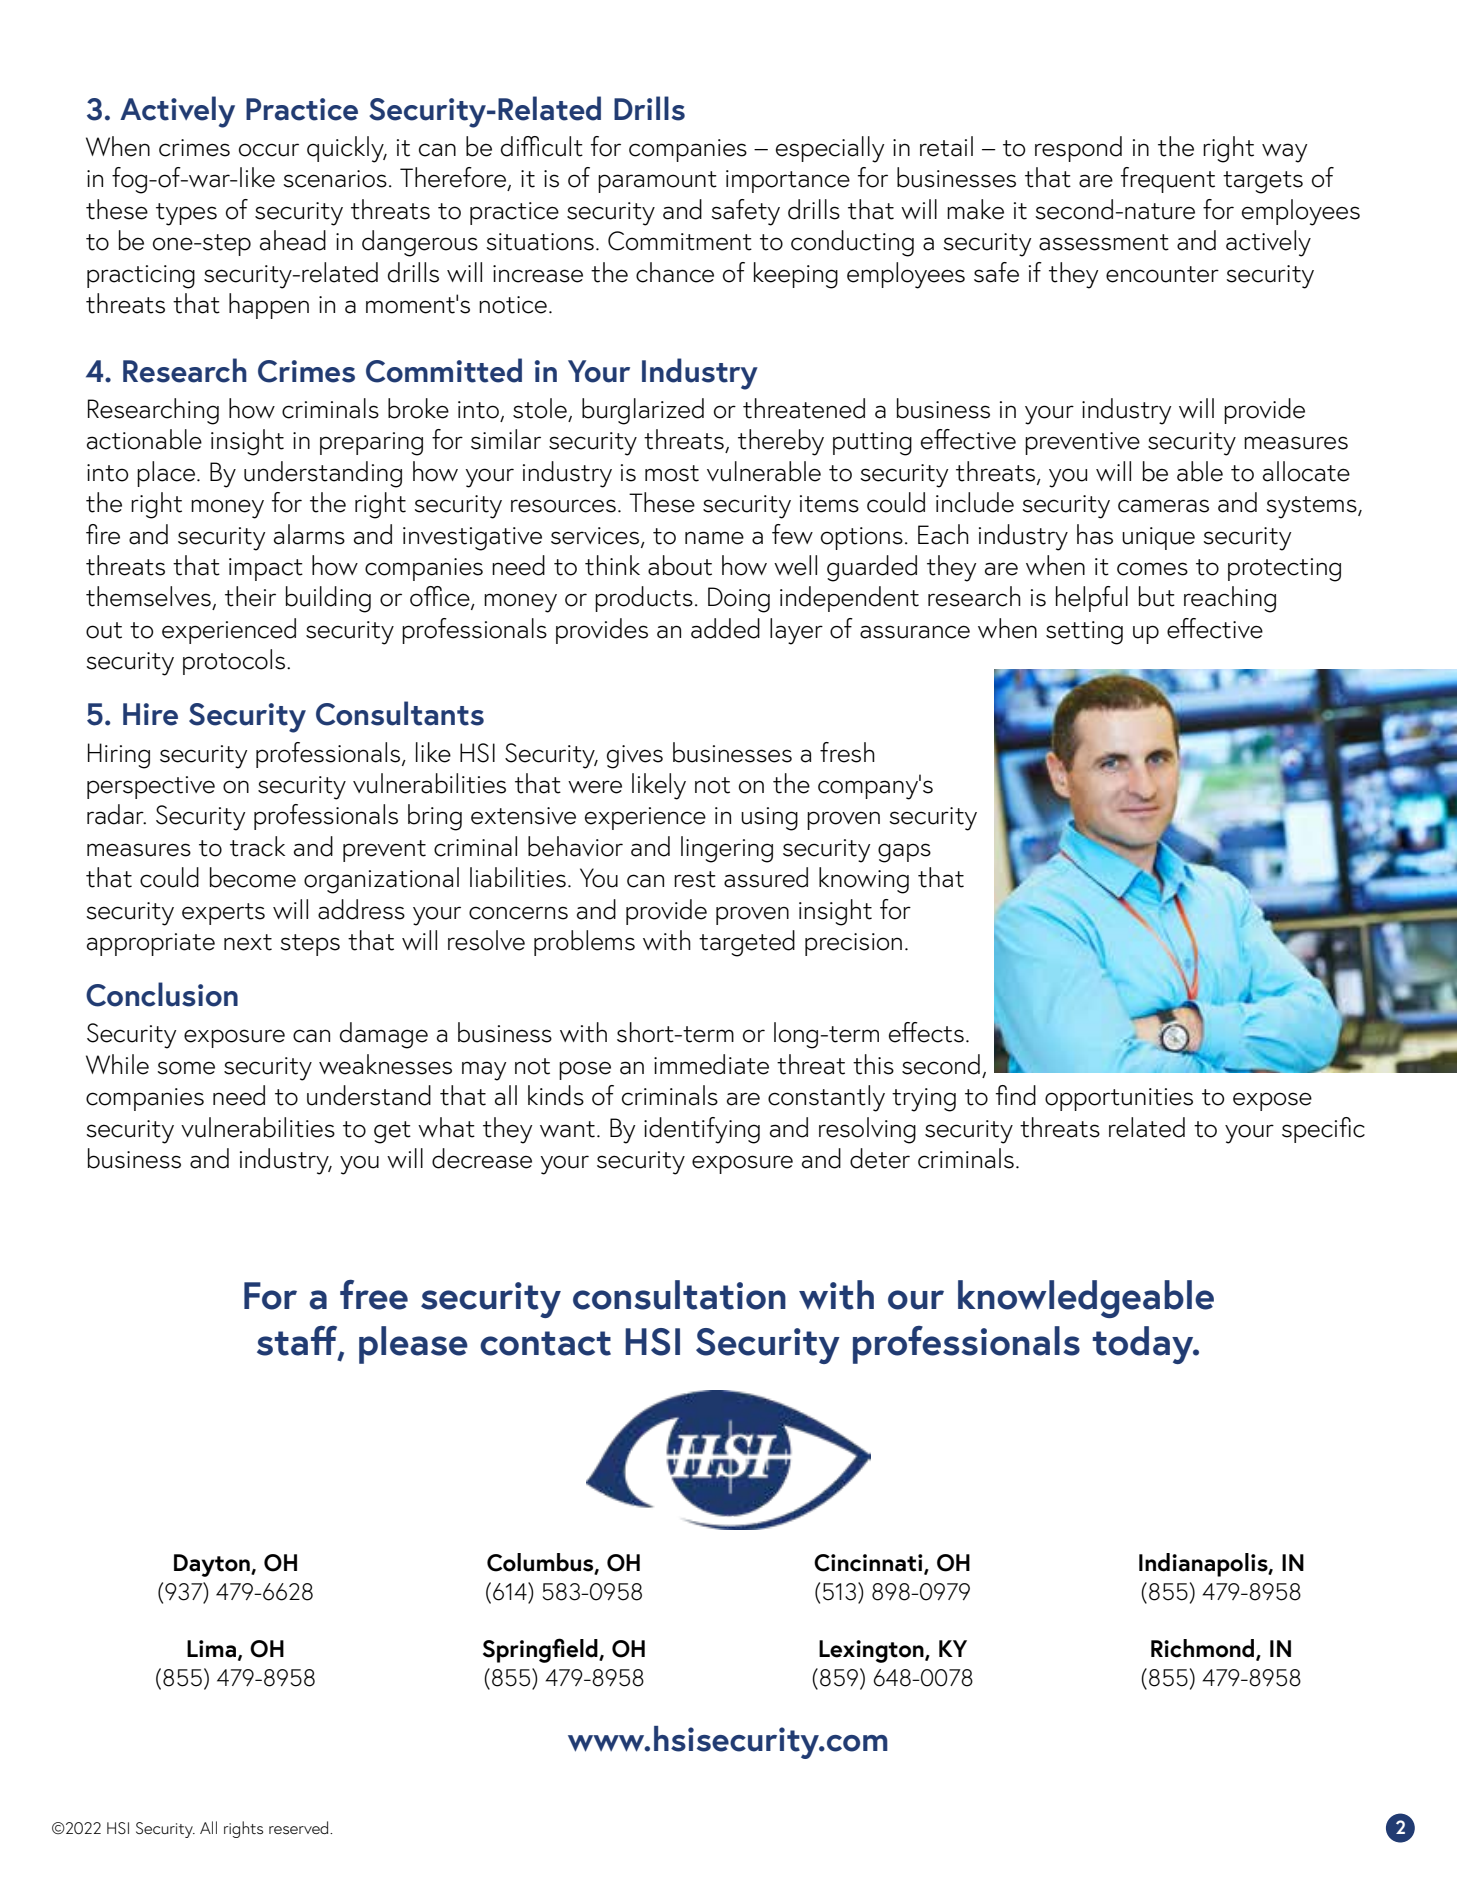 Image resolution: width=1457 pixels, height=1885 pixels. Describe the element at coordinates (186, 214) in the document. I see `types` at that location.
